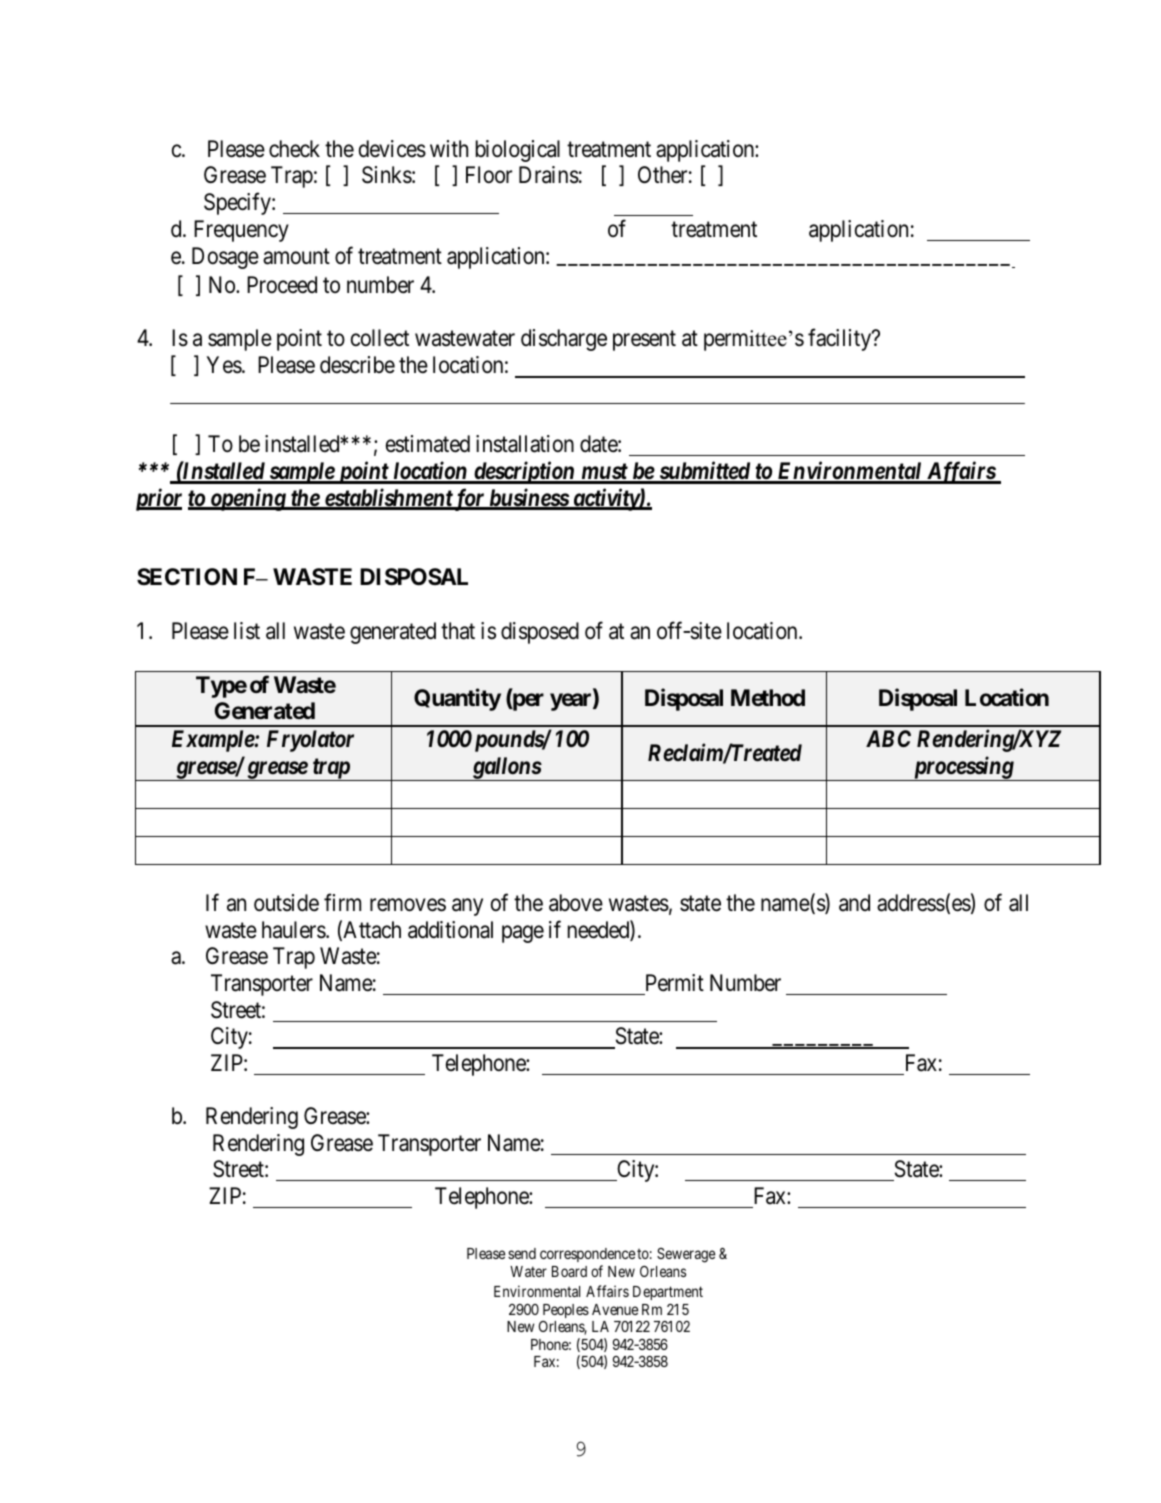 The height and width of the document is (1503, 1161). Describe the element at coordinates (294, 149) in the document. I see `check` at that location.
